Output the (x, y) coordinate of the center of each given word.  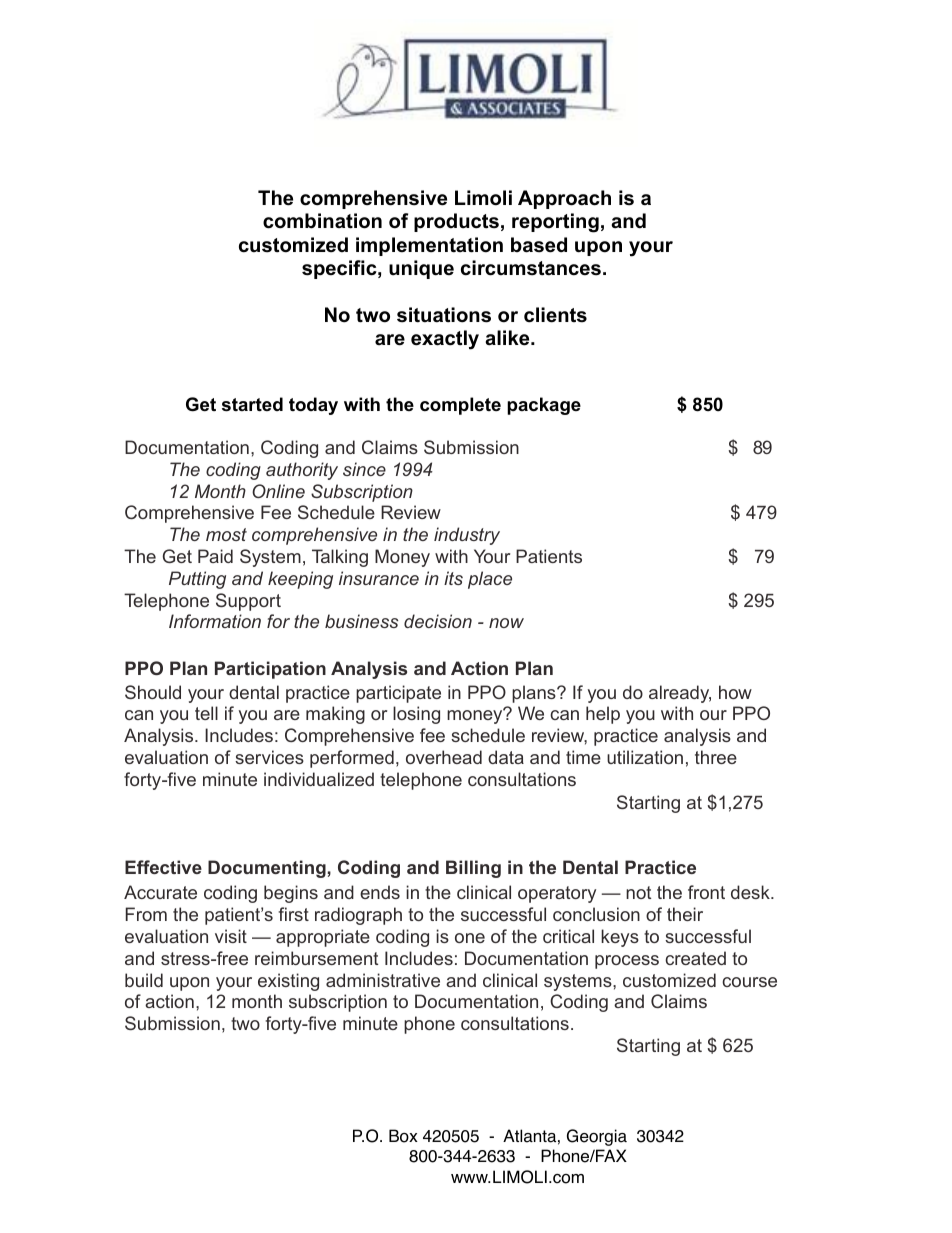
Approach (564, 199)
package (544, 406)
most (226, 534)
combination (322, 221)
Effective (163, 867)
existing (288, 982)
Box (403, 1136)
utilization (645, 757)
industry (467, 536)
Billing (473, 869)
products (456, 222)
